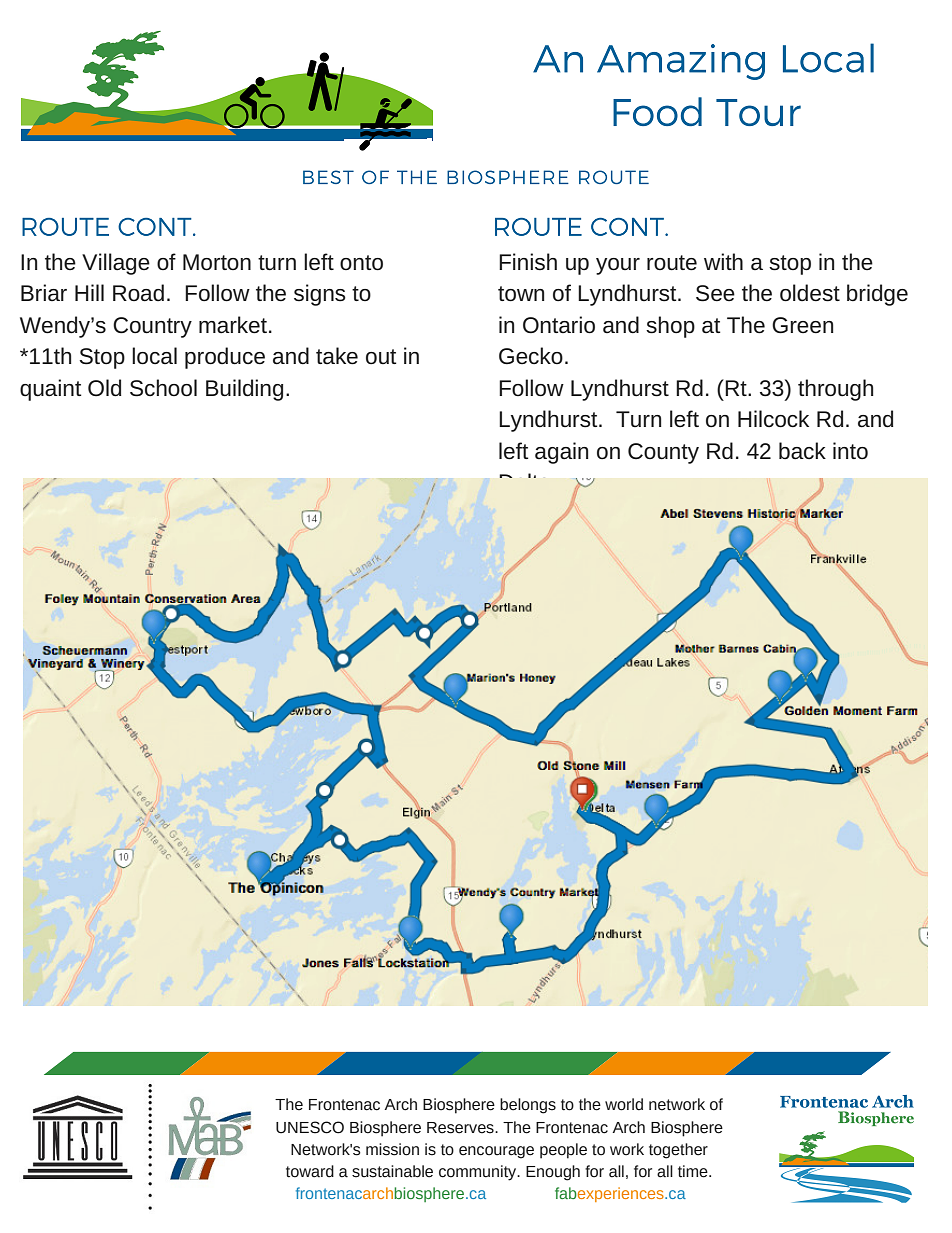  What do you see at coordinates (758, 112) in the page?
I see `Tour` at bounding box center [758, 112].
